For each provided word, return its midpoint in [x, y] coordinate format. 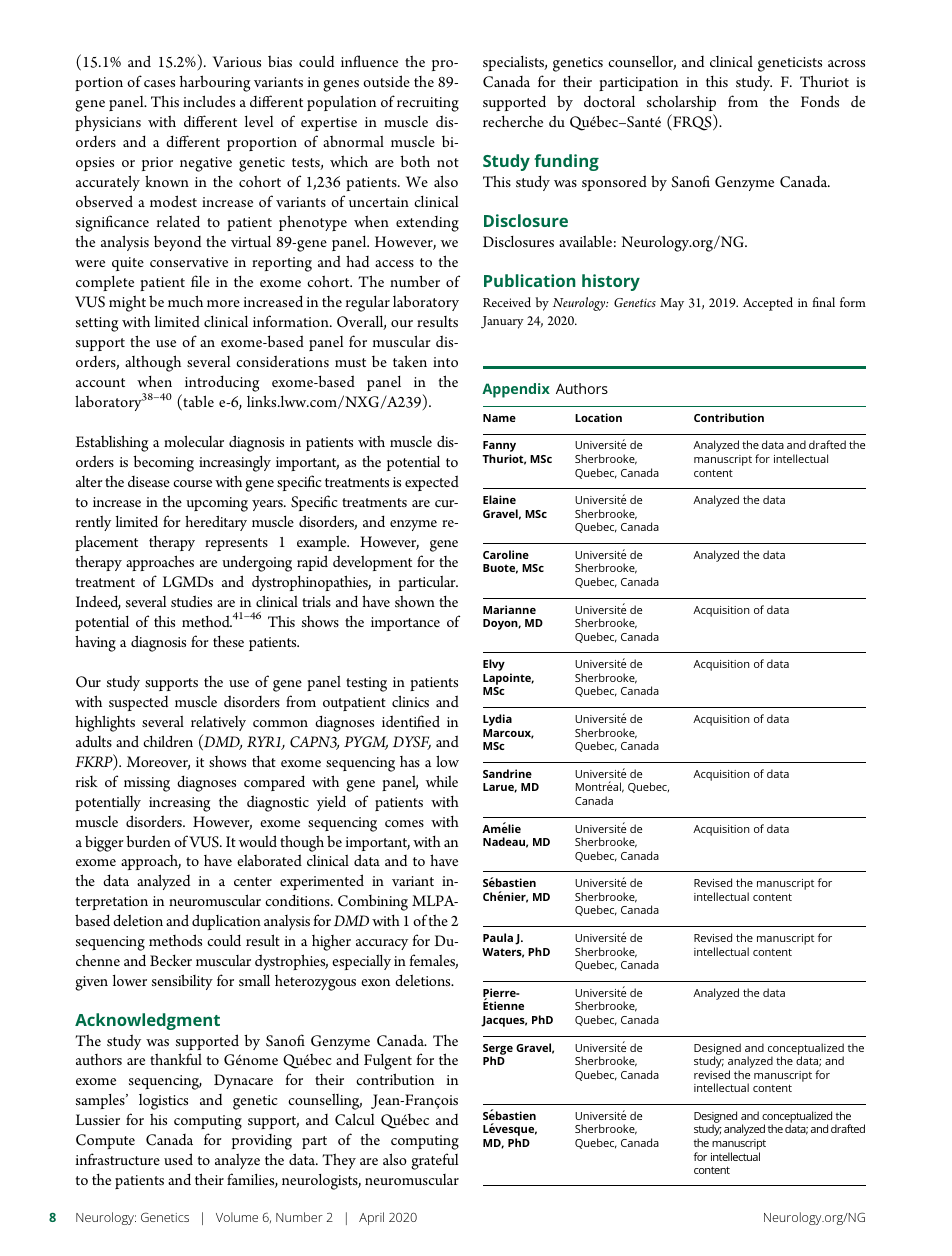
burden [148, 841]
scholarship [681, 105]
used [178, 1159]
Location [598, 417]
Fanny [499, 448]
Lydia [497, 720]
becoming [163, 463]
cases [159, 83]
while [442, 781]
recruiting [428, 104]
